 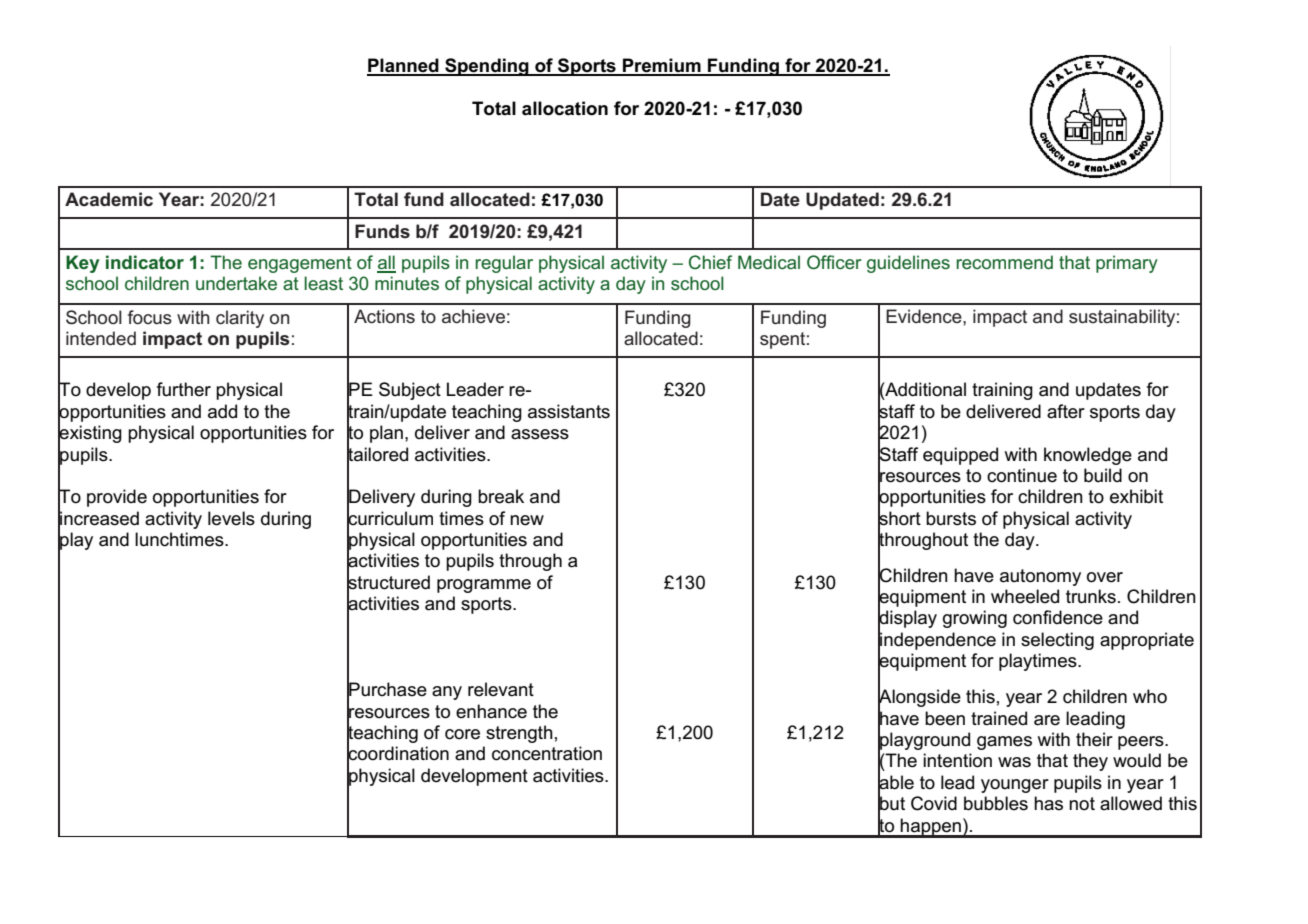 What do you see at coordinates (662, 66) in the screenshot?
I see `Premium` at bounding box center [662, 66].
